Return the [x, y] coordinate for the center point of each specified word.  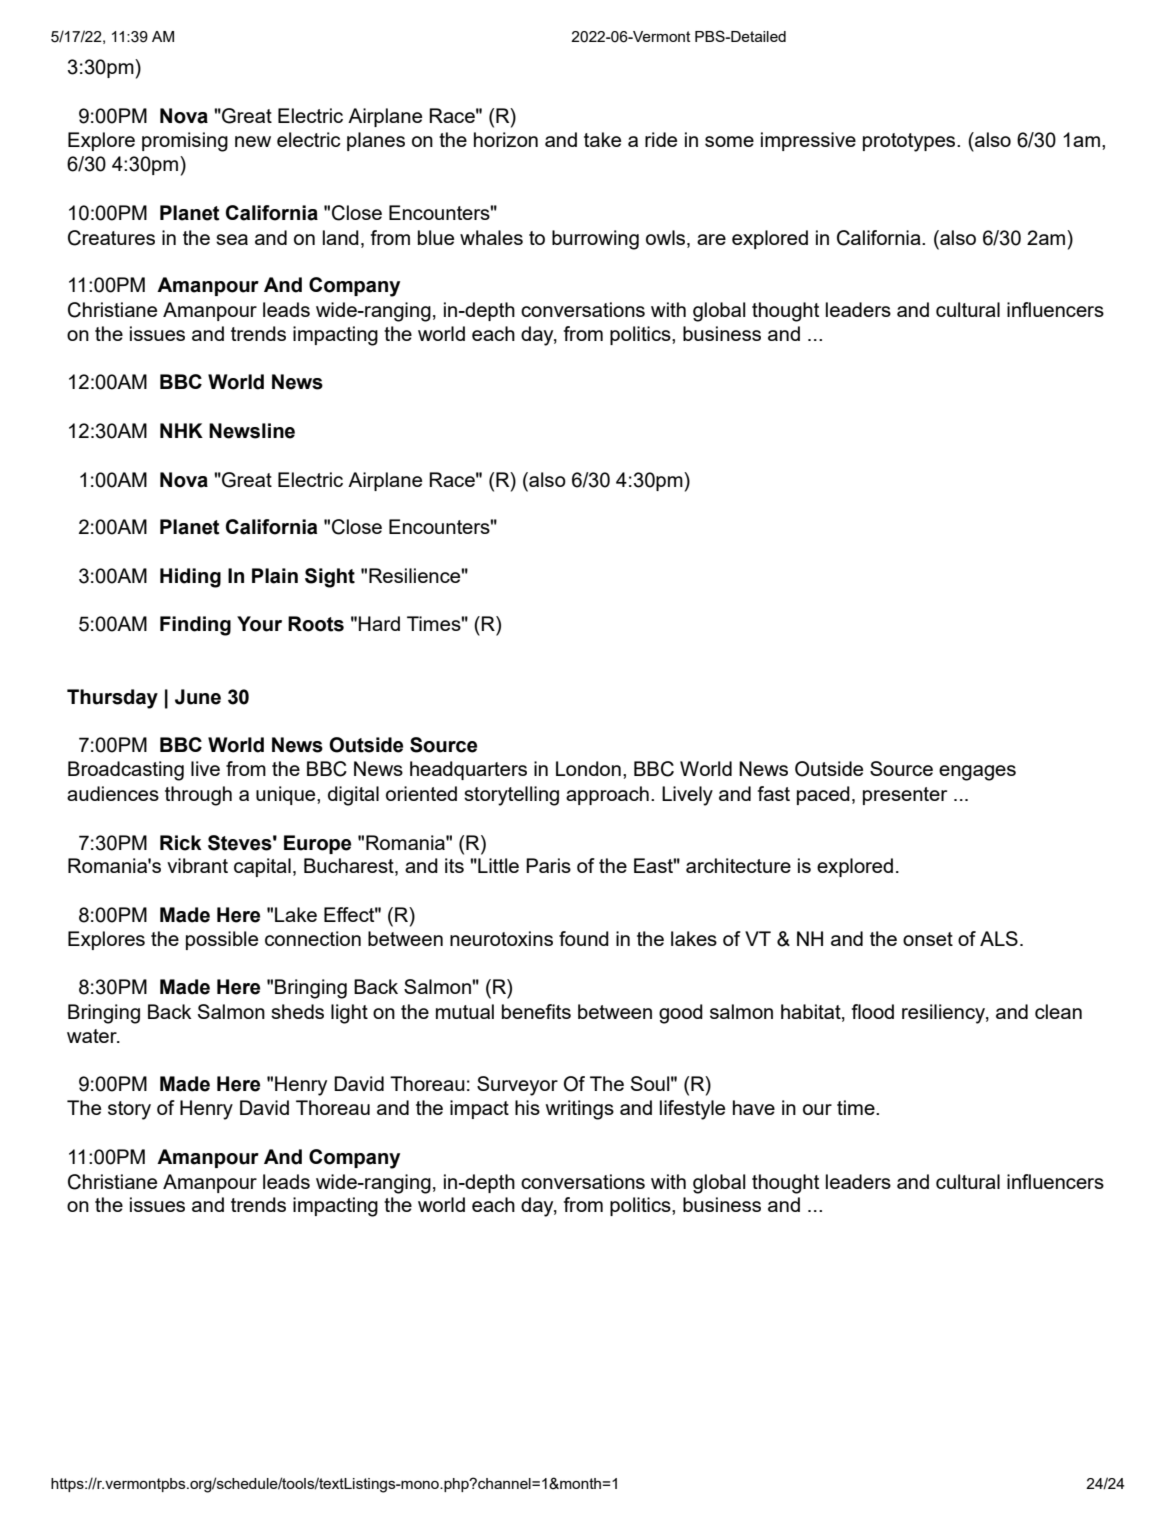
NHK [181, 430]
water [93, 1036]
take [602, 139]
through [198, 796]
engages [977, 773]
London [588, 768]
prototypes [910, 142]
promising [185, 142]
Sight [330, 578]
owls [667, 237]
